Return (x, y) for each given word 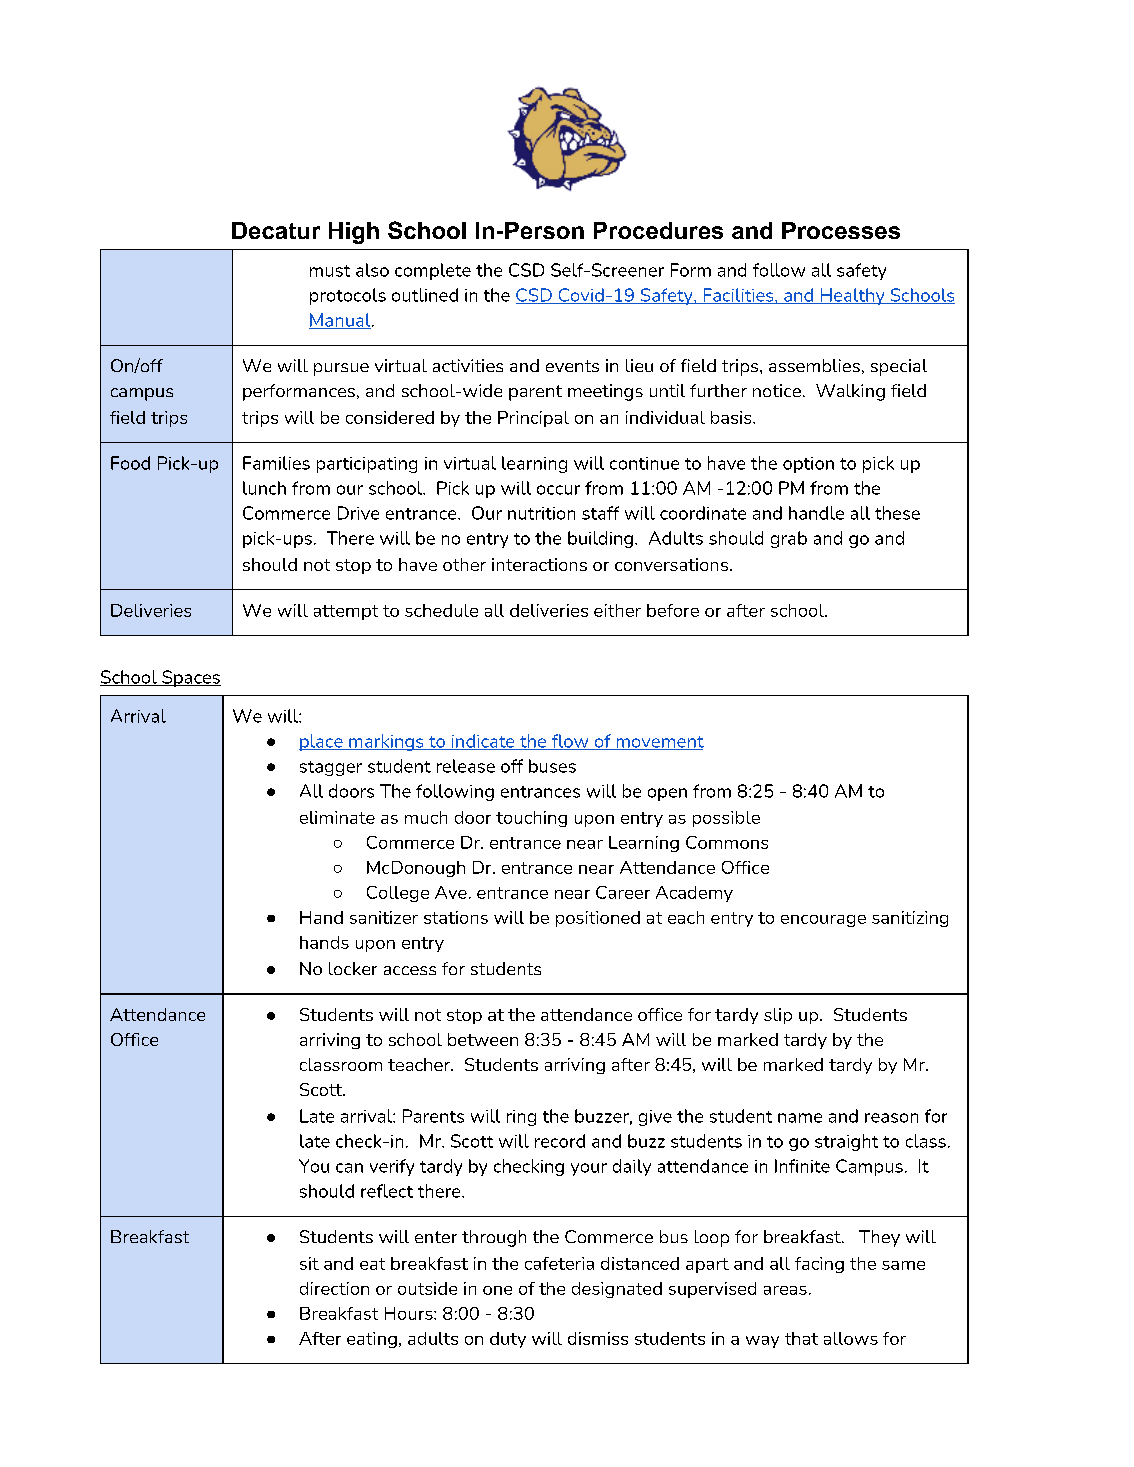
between (483, 1039)
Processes (841, 230)
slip (778, 1016)
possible (726, 819)
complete (433, 271)
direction (334, 1288)
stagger (331, 768)
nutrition (541, 513)
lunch (264, 488)
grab (789, 539)
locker (353, 968)
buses (552, 766)
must (330, 271)
